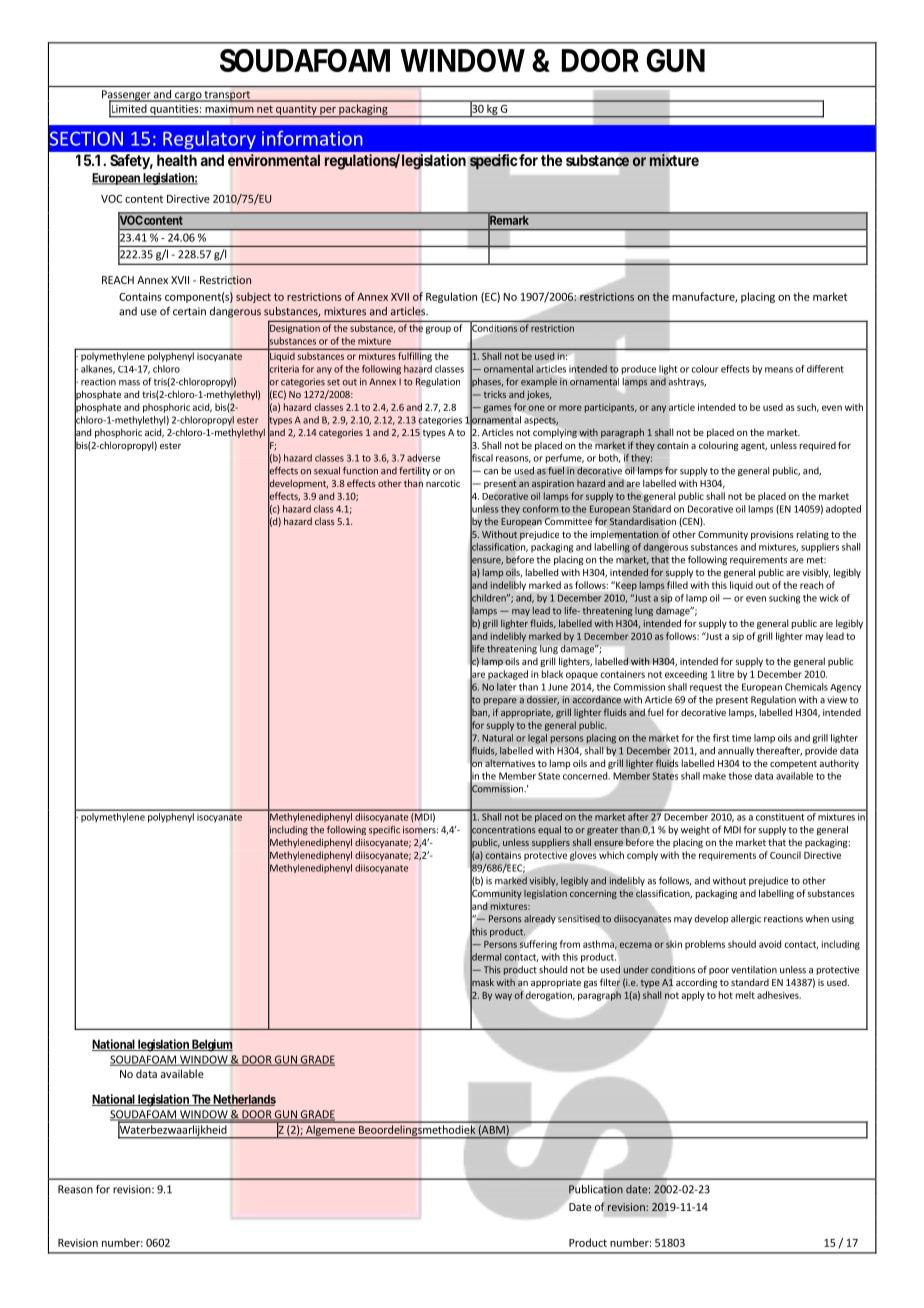 This image has width=924, height=1308. Describe the element at coordinates (438, 330) in the image. I see `group` at that location.
